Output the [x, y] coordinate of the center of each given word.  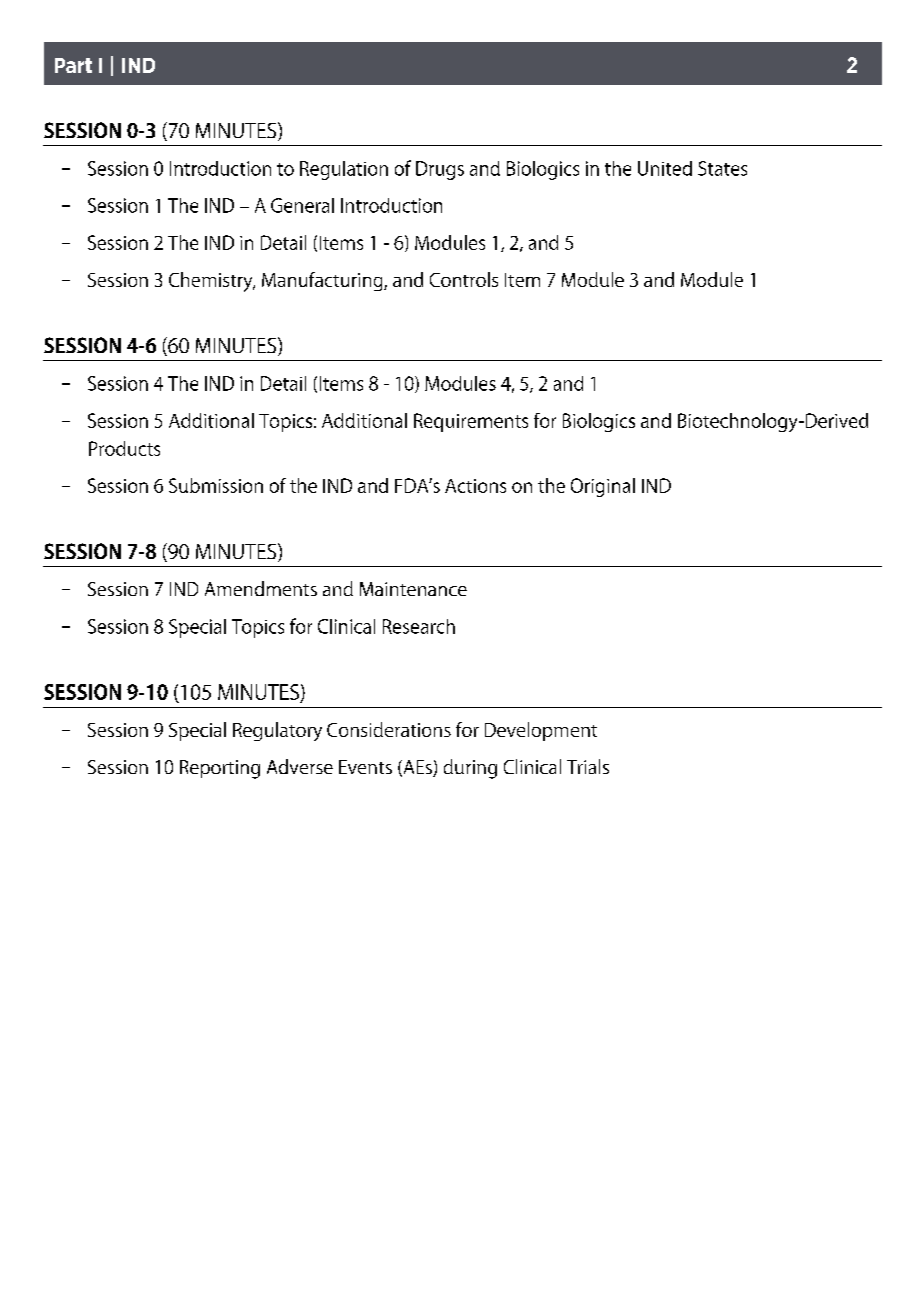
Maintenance [413, 589]
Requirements [471, 422]
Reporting [220, 769]
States [722, 168]
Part [73, 65]
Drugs [440, 170]
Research [419, 626]
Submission [216, 485]
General [302, 205]
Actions [475, 486]
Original [603, 487]
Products [124, 448]
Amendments [261, 588]
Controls [464, 279]
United [665, 168]
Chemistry [212, 282]
